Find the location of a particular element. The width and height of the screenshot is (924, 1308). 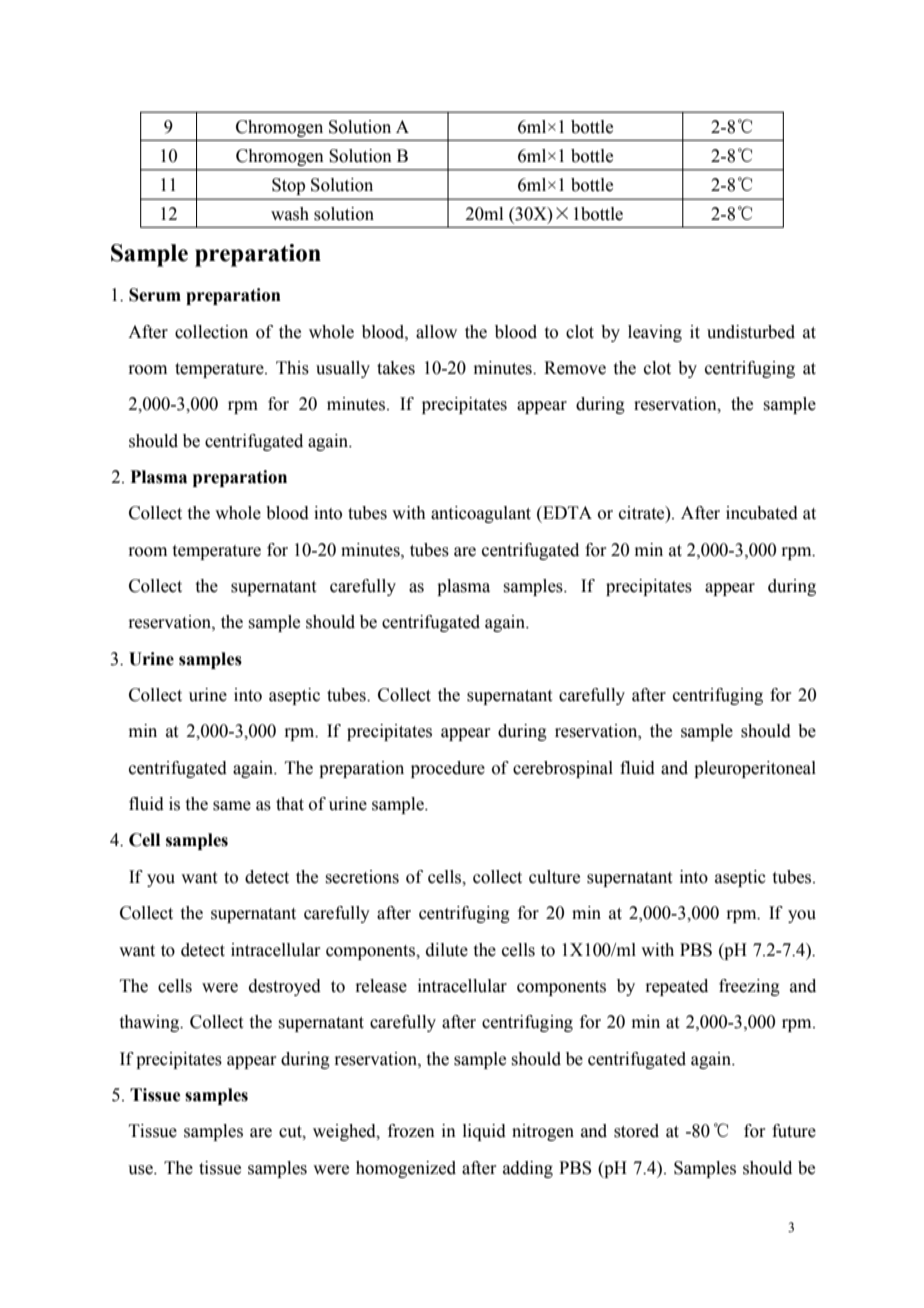

freezing is located at coordinates (749, 987).
